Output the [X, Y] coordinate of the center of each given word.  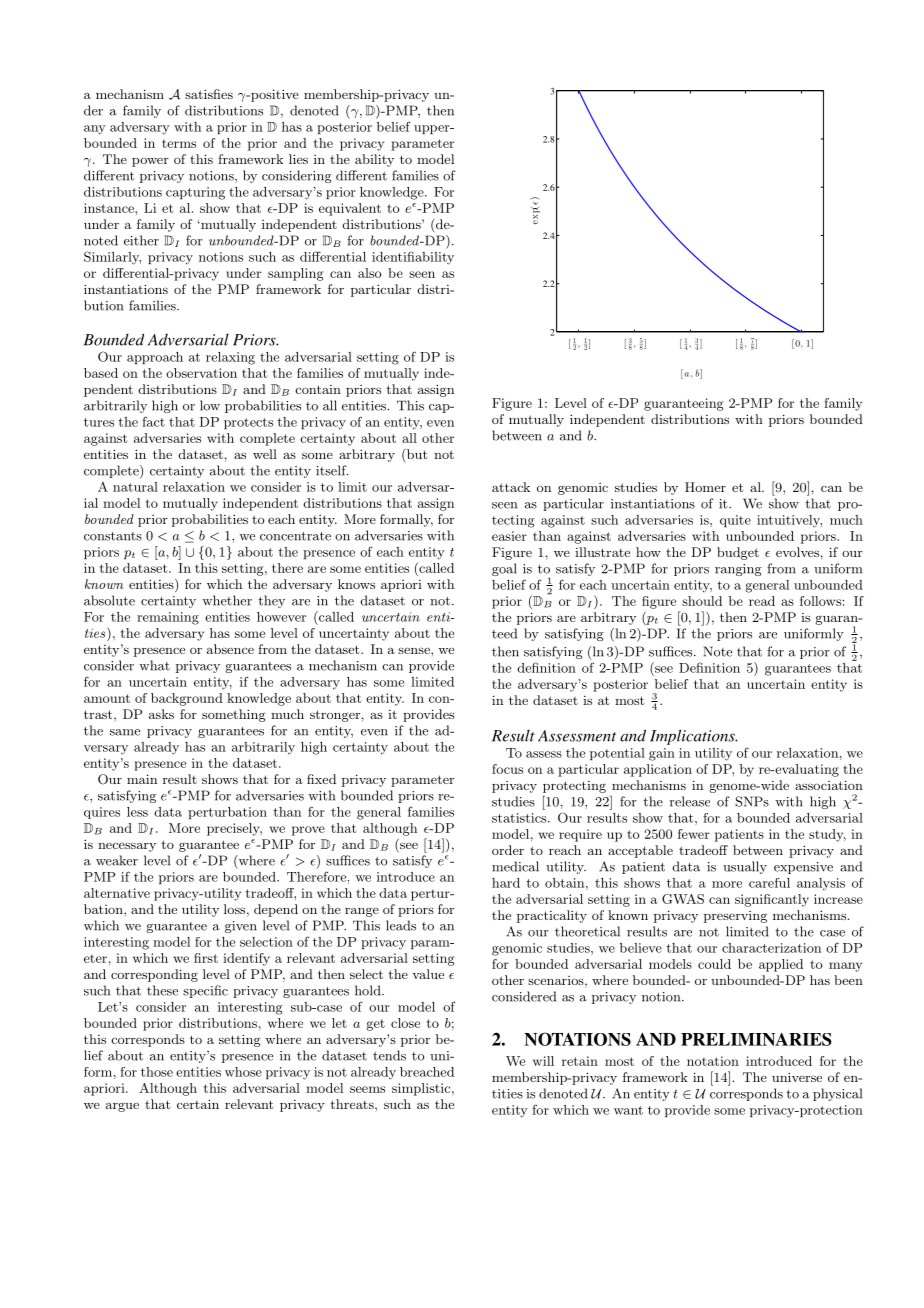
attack [511, 487]
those [157, 1072]
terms [179, 143]
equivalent [350, 209]
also [369, 273]
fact [153, 421]
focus [507, 769]
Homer [705, 487]
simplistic [421, 1089]
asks [161, 714]
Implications [693, 737]
